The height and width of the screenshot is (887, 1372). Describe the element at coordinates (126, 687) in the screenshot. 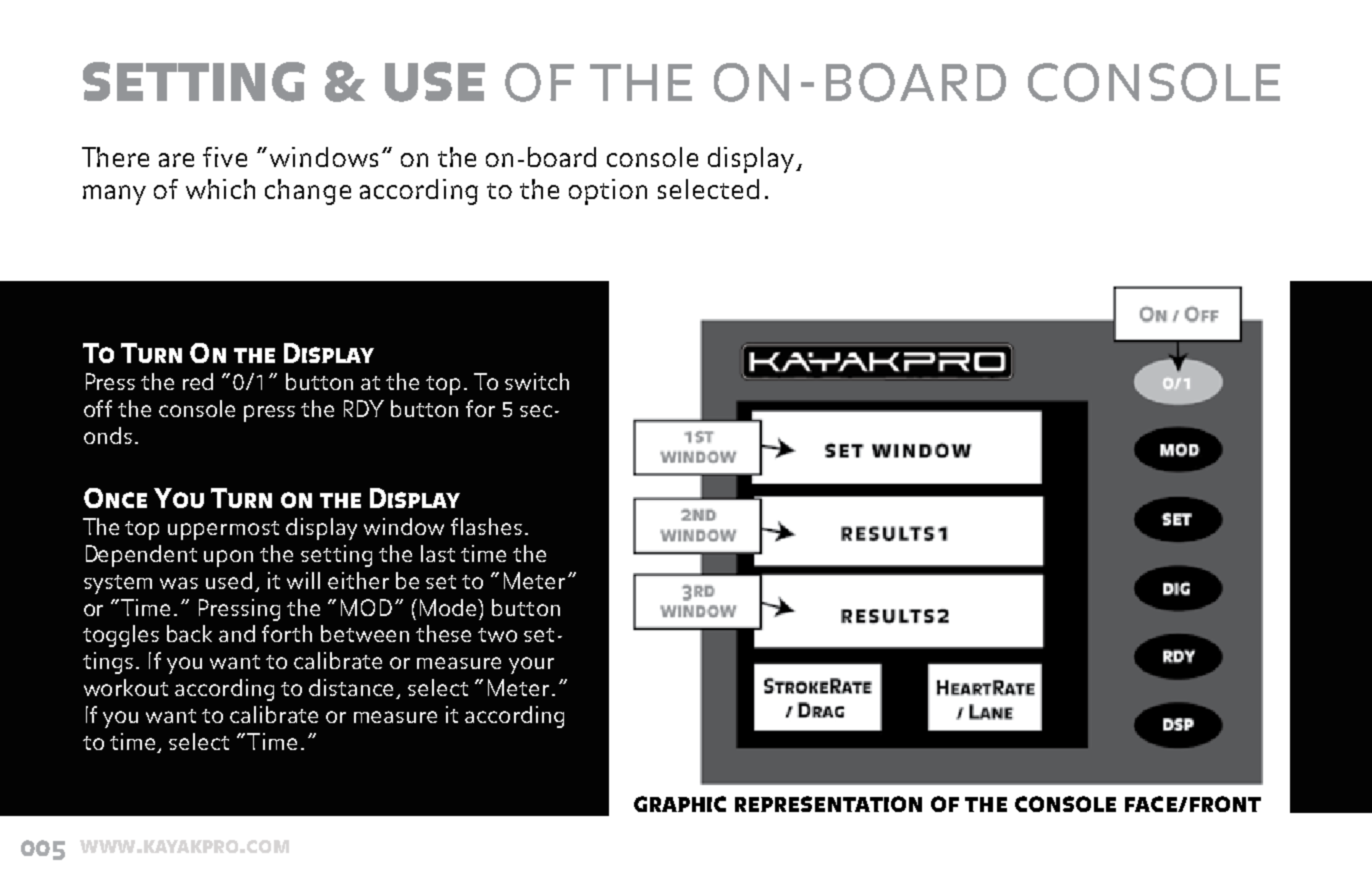

I see `workout` at that location.
